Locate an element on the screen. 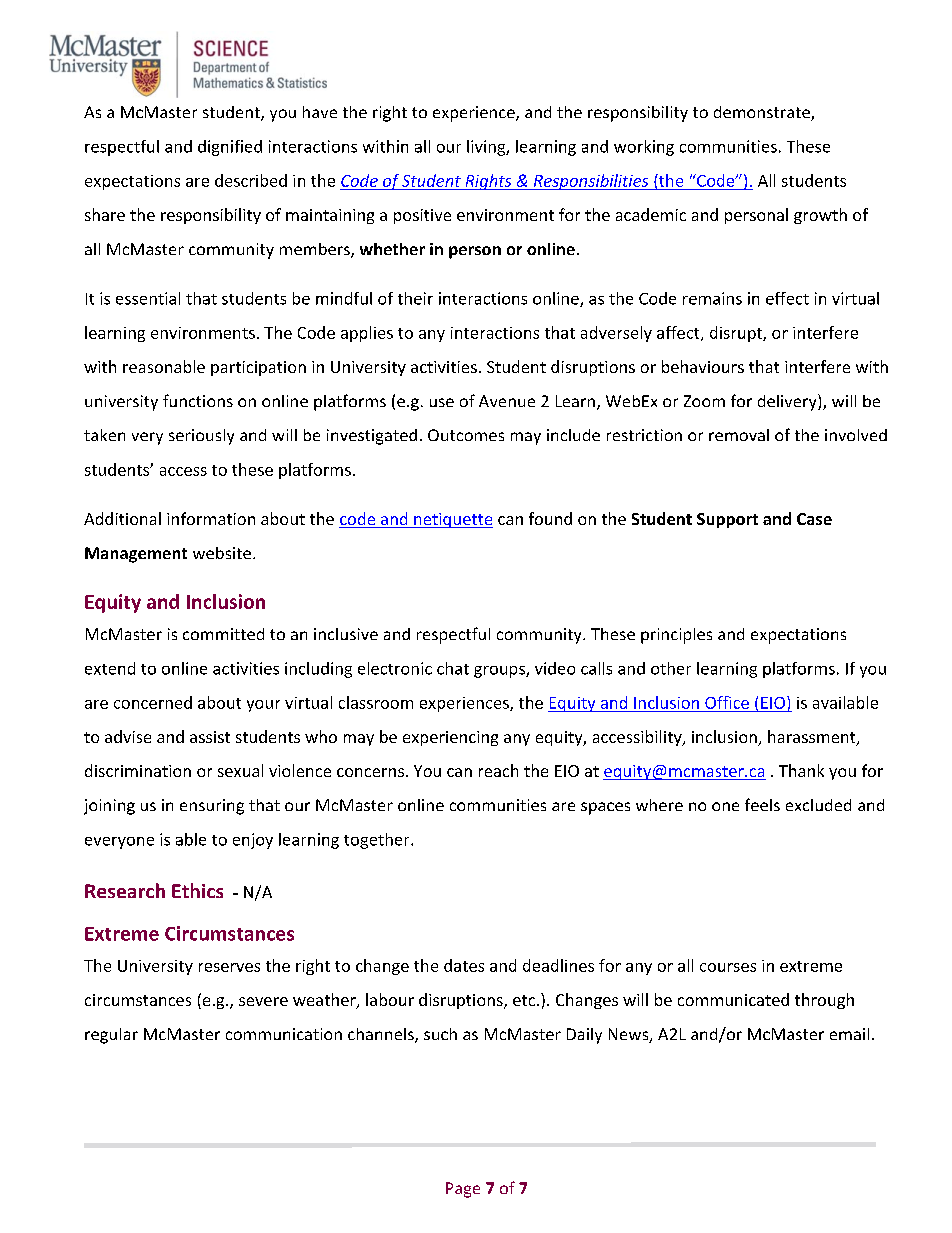 The image size is (952, 1233). Avenue is located at coordinates (507, 401).
